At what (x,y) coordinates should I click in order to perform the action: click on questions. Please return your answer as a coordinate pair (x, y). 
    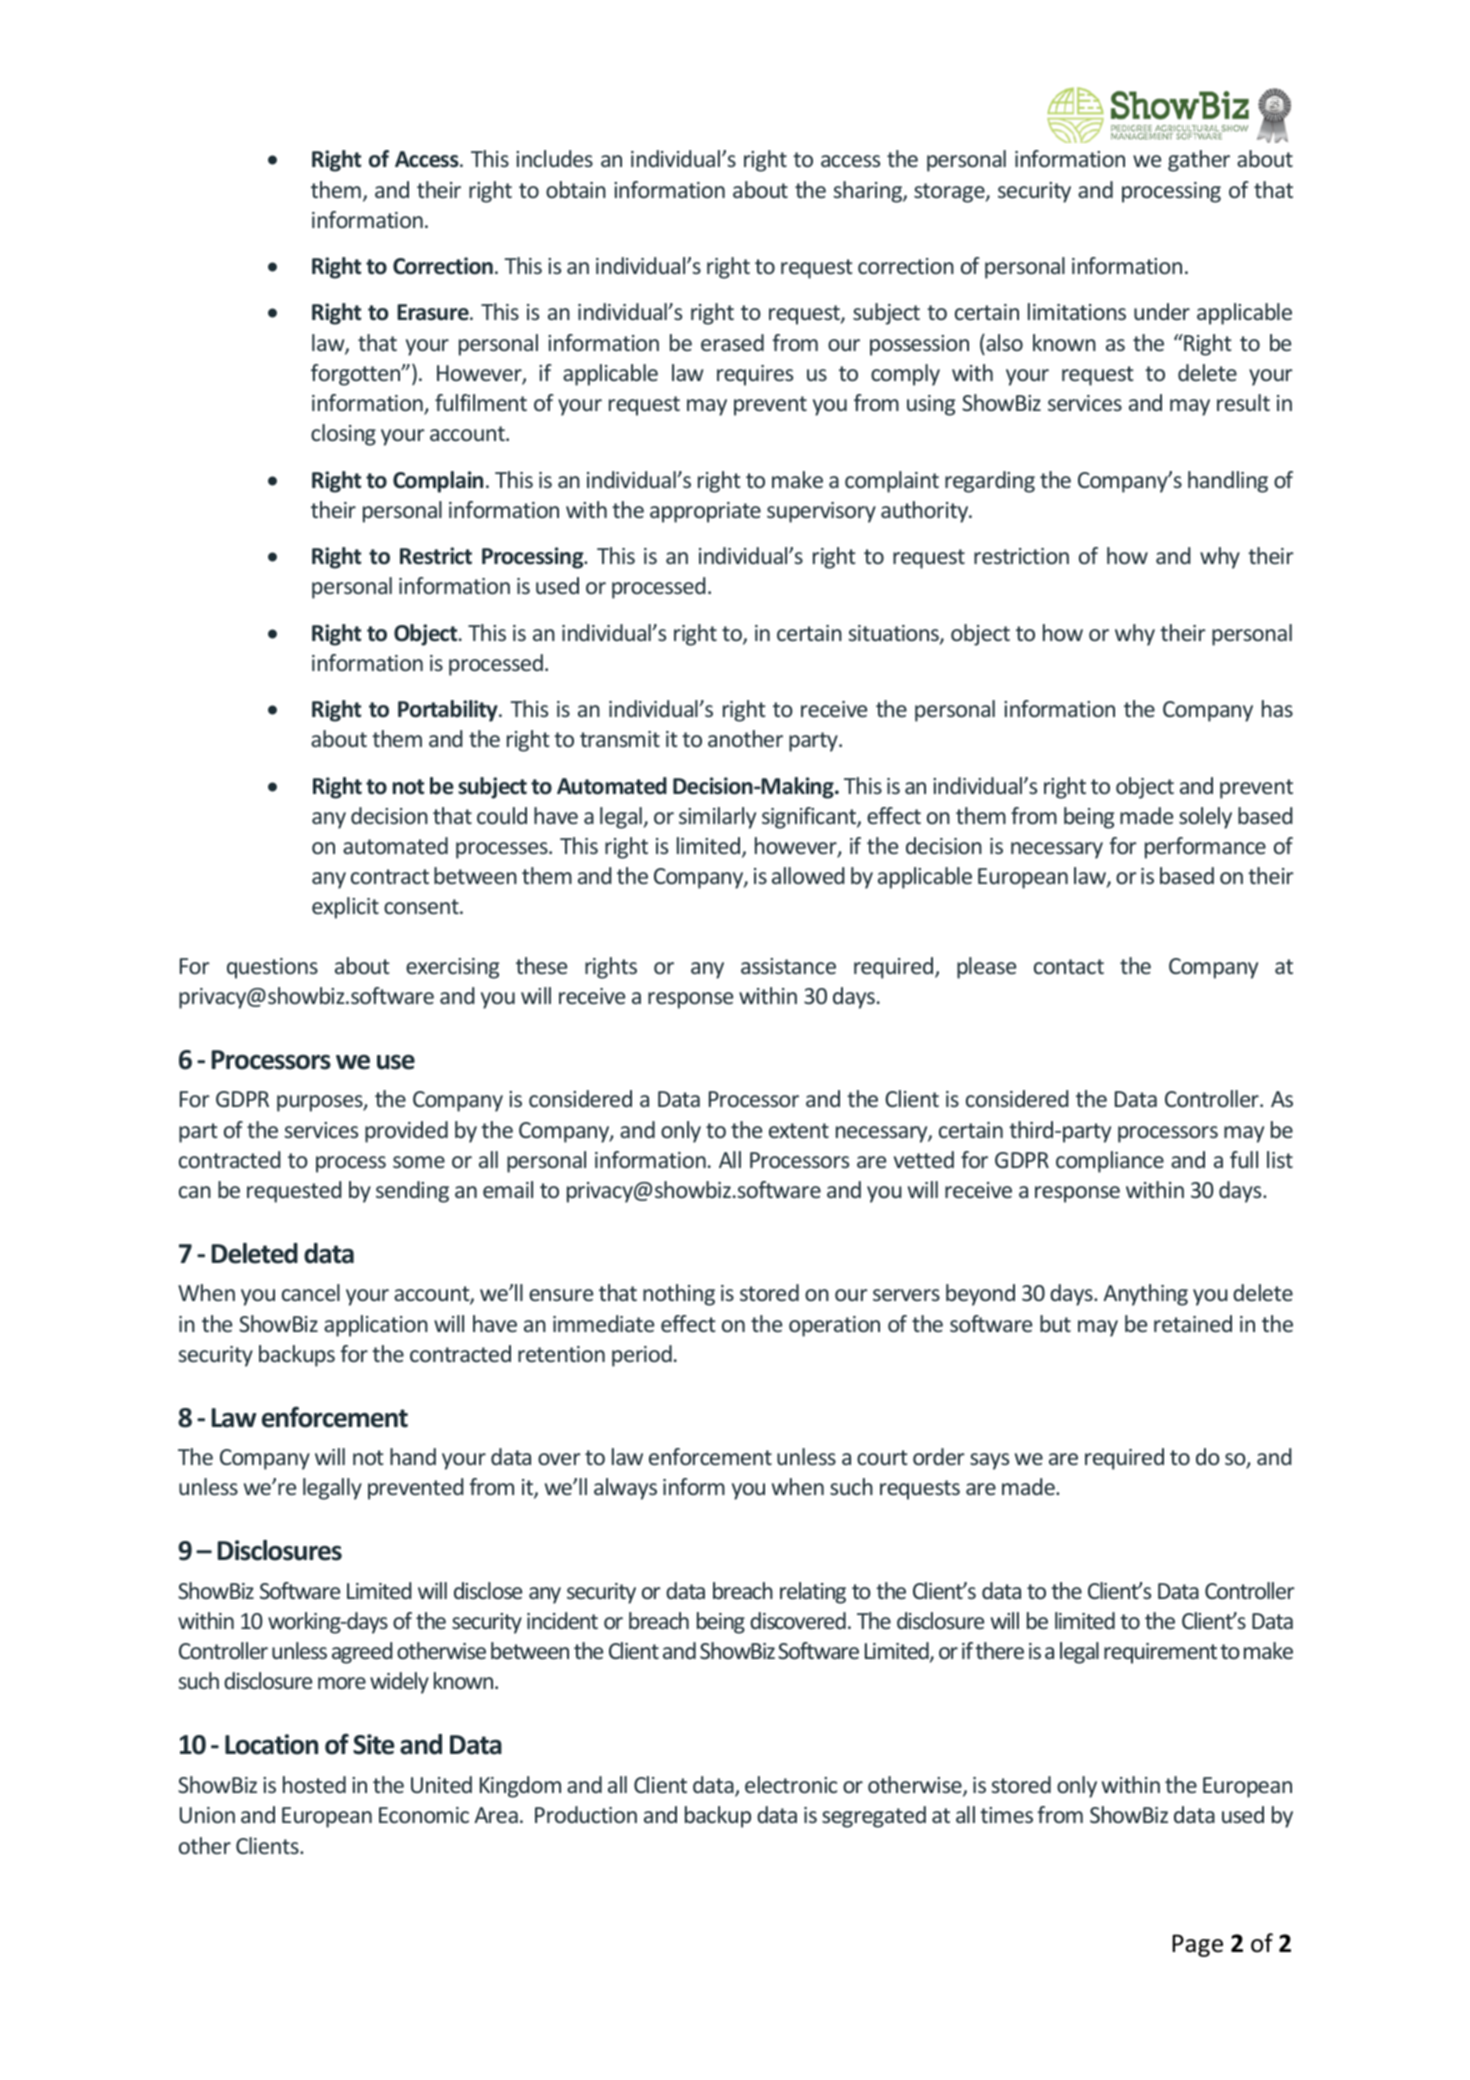
    Looking at the image, I should click on (272, 968).
